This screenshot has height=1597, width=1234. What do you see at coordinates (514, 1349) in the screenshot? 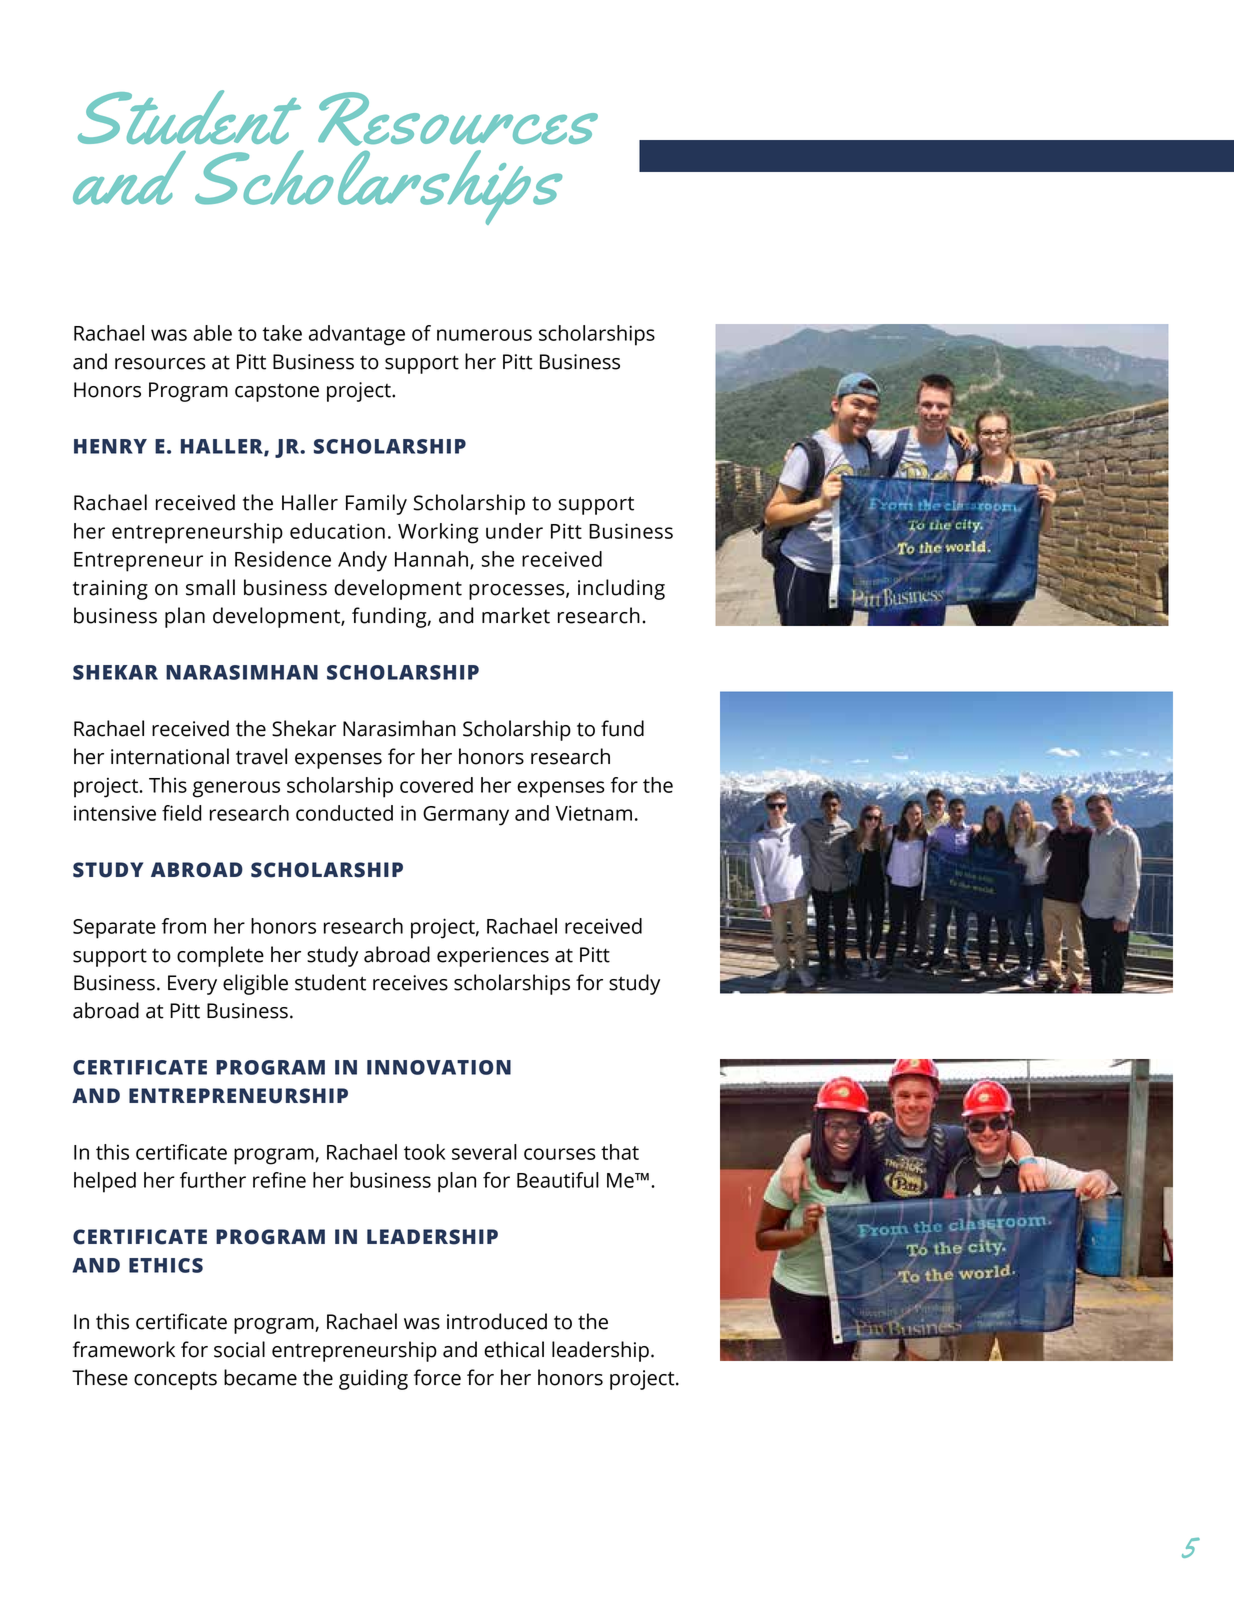
I see `ethical` at bounding box center [514, 1349].
